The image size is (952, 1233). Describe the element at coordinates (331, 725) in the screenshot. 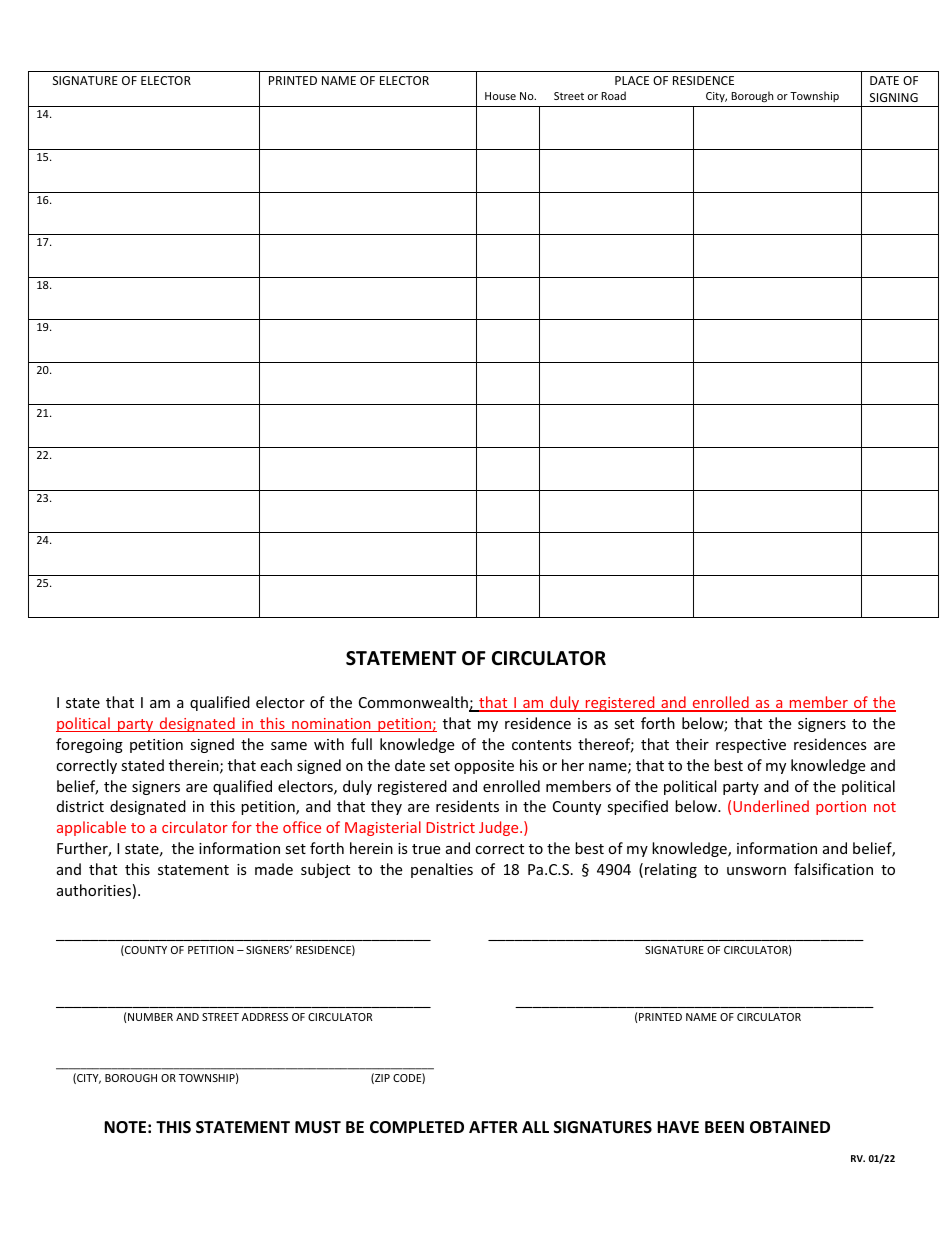

I see `nomination` at that location.
